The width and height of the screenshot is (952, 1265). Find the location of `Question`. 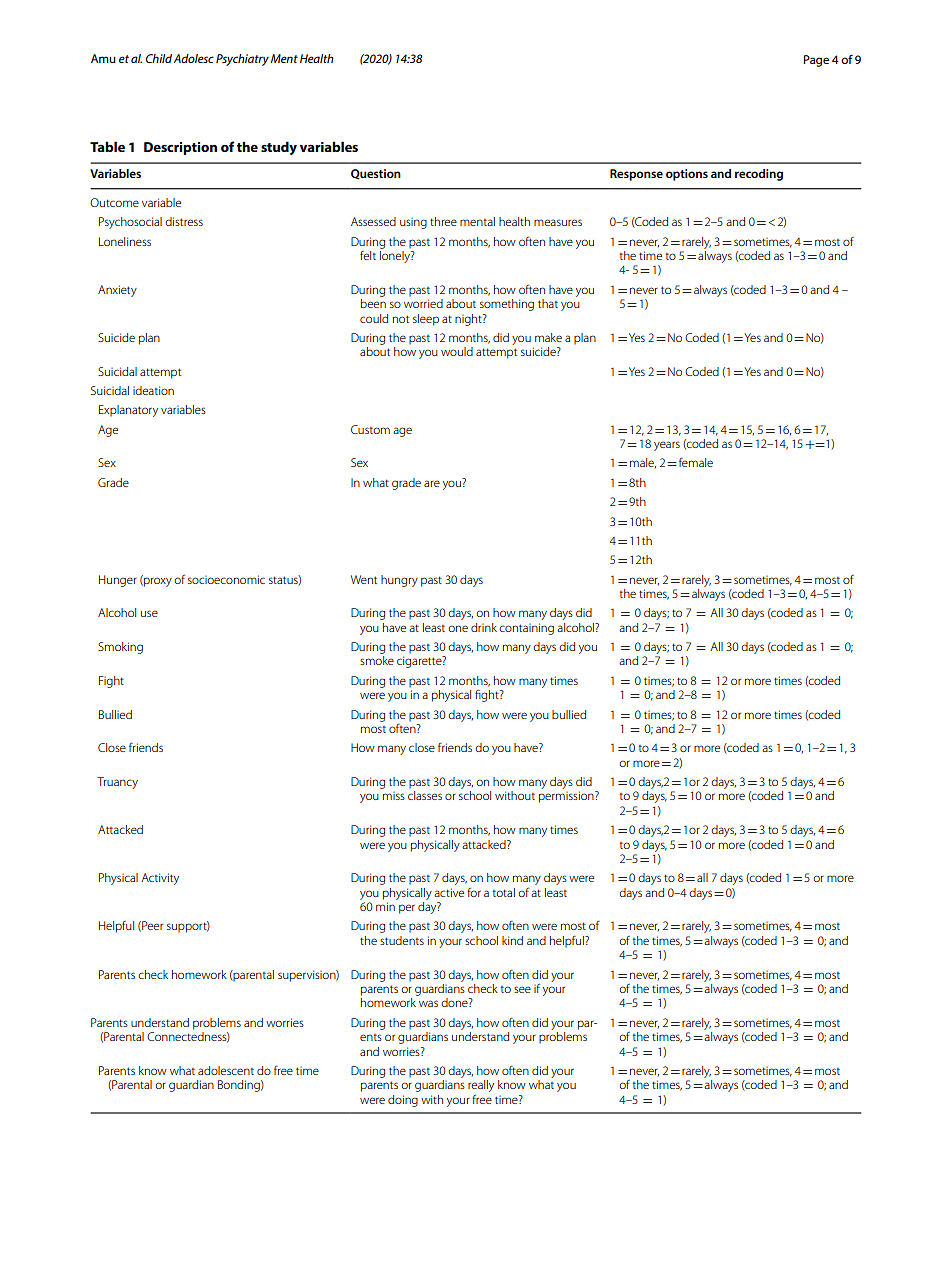

Question is located at coordinates (376, 174).
